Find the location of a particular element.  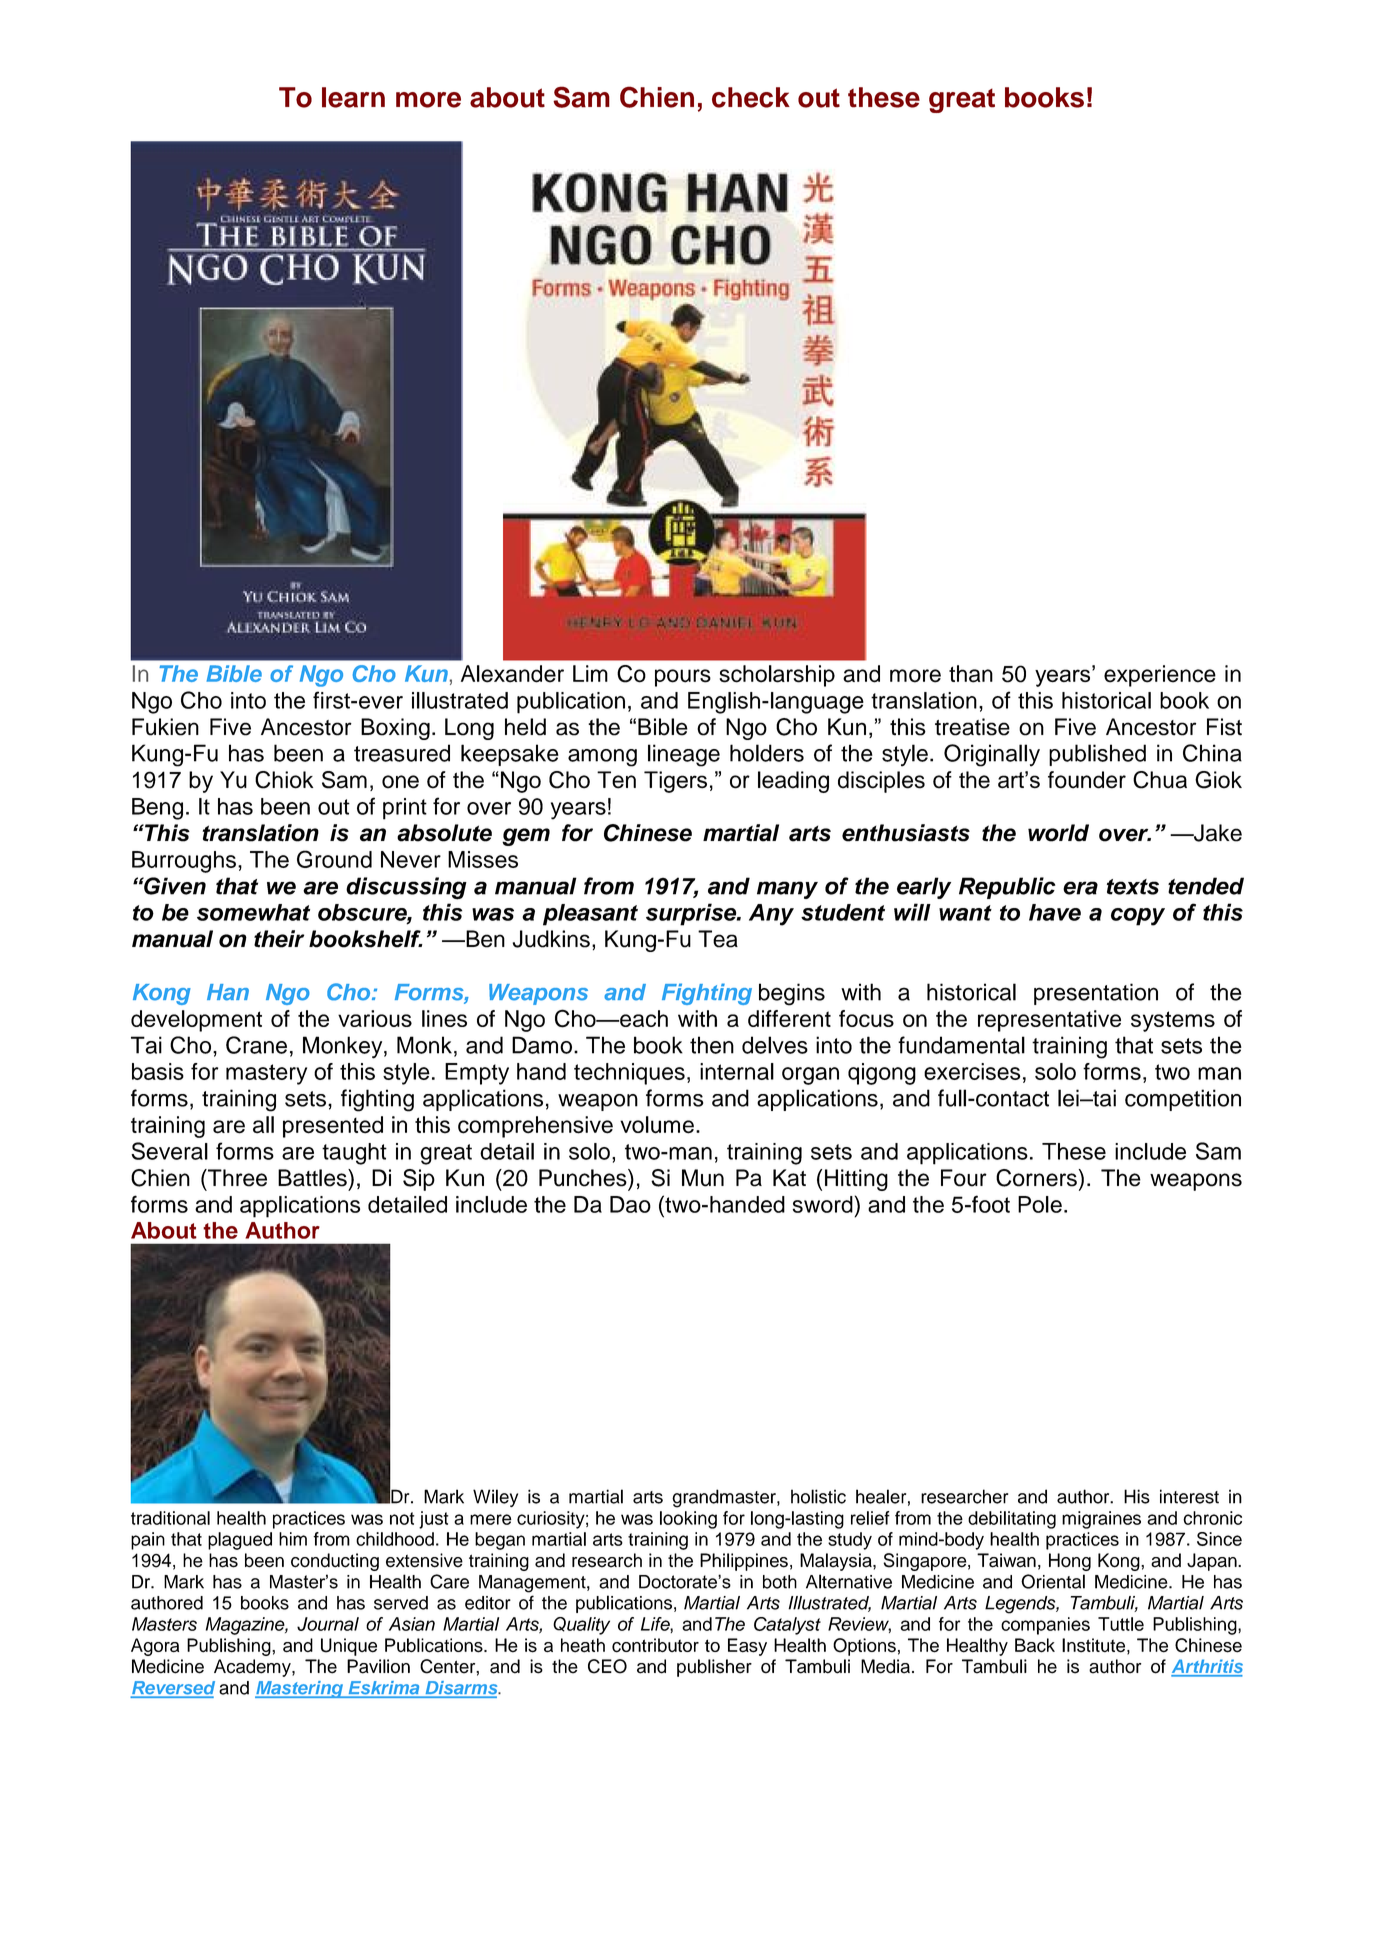

Pole is located at coordinates (1040, 1204).
